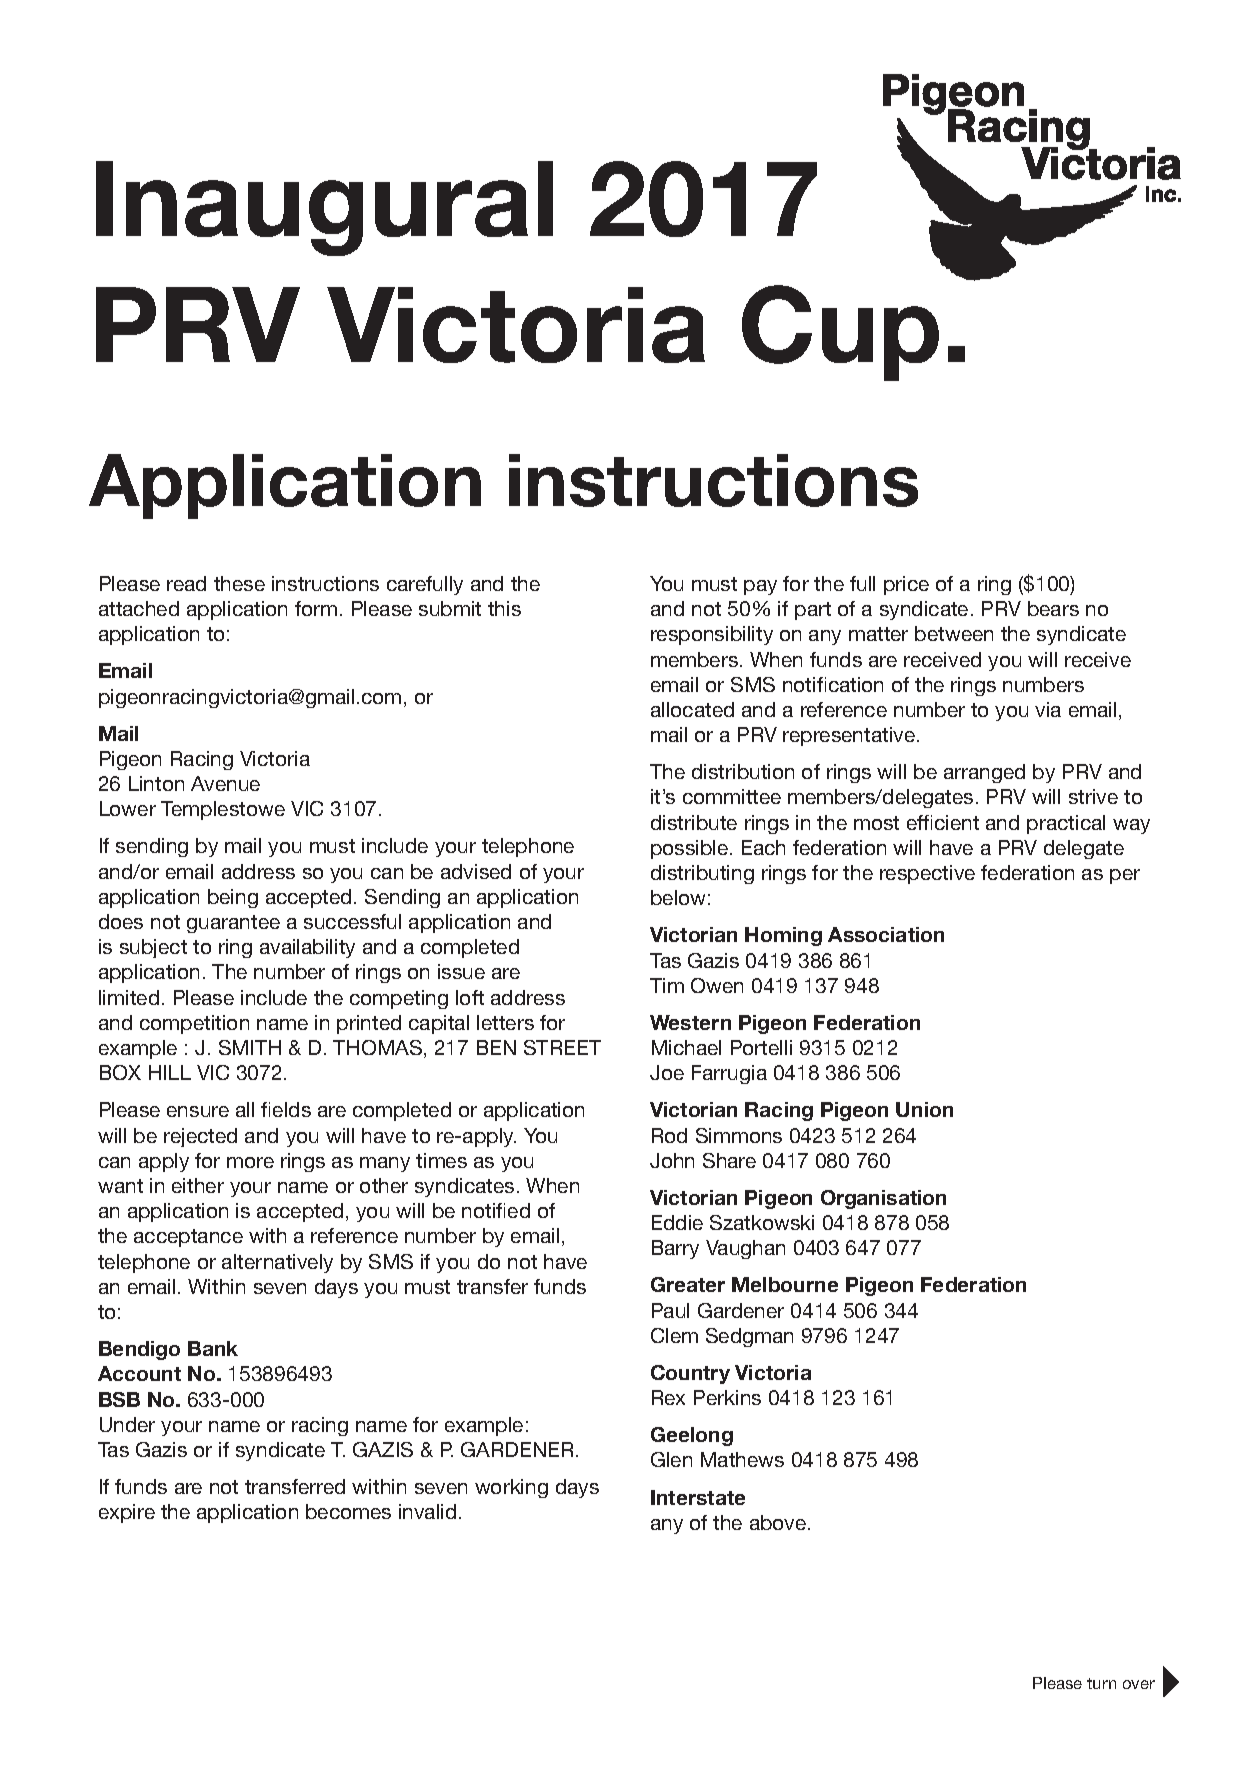 Image resolution: width=1250 pixels, height=1768 pixels. I want to click on more, so click(250, 1162).
